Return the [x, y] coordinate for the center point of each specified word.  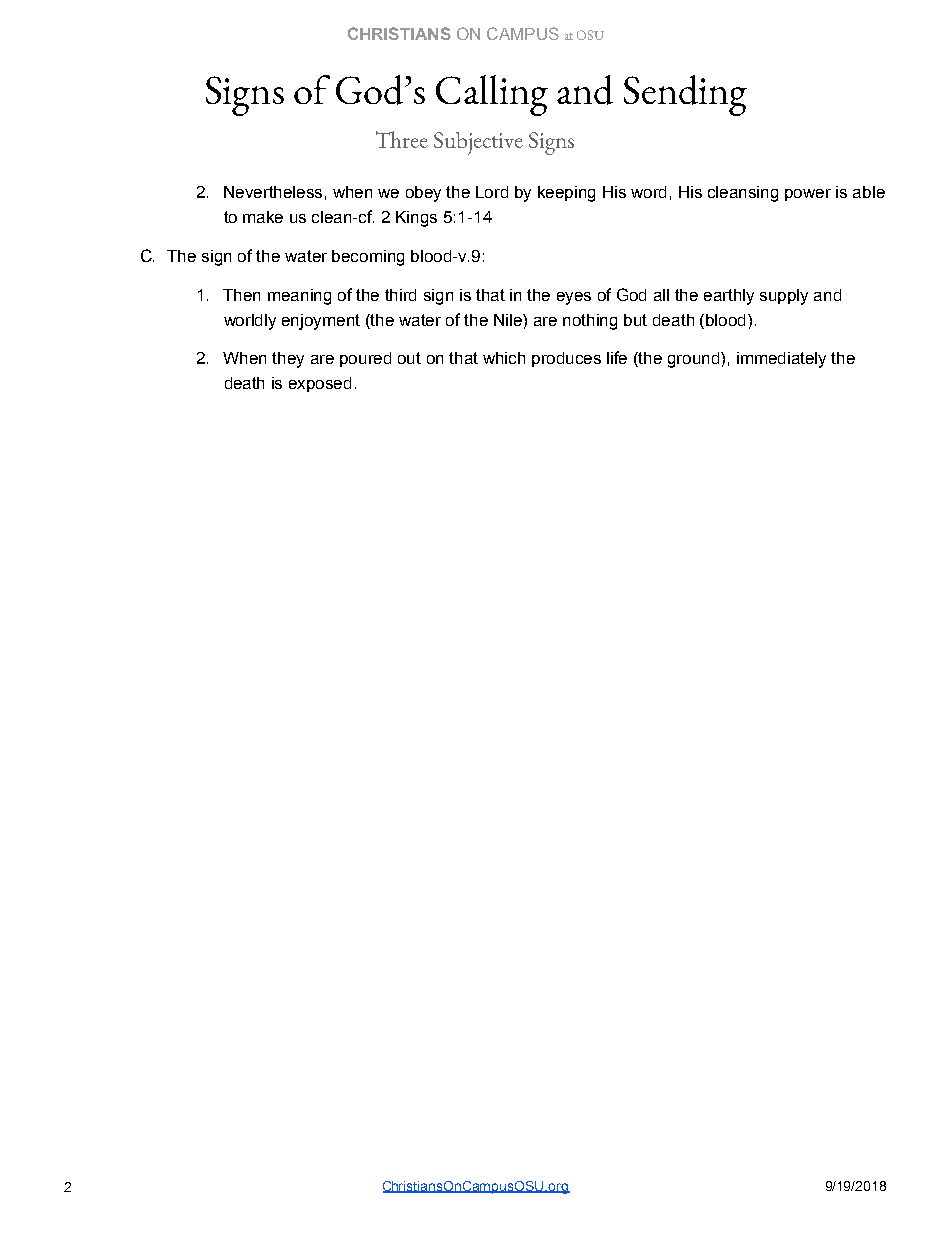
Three [402, 139]
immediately [781, 360]
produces [566, 359]
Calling [492, 95]
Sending [685, 95]
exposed [320, 384]
